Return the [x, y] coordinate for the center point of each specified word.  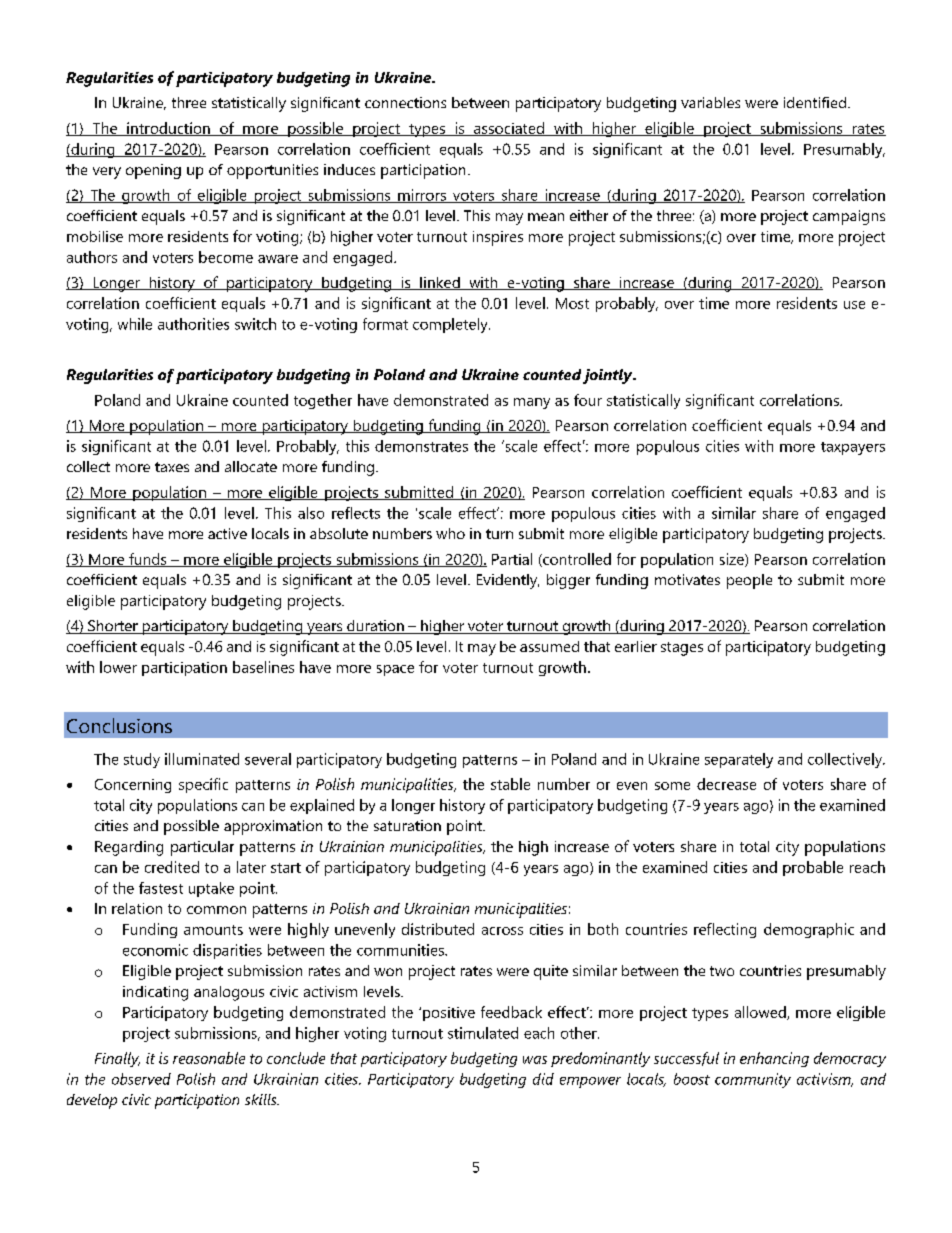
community [753, 1080]
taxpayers [853, 448]
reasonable [209, 1058]
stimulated [483, 1033]
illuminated [202, 759]
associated [509, 129]
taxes [172, 467]
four [588, 400]
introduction [168, 129]
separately [739, 760]
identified [815, 102]
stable [510, 784]
